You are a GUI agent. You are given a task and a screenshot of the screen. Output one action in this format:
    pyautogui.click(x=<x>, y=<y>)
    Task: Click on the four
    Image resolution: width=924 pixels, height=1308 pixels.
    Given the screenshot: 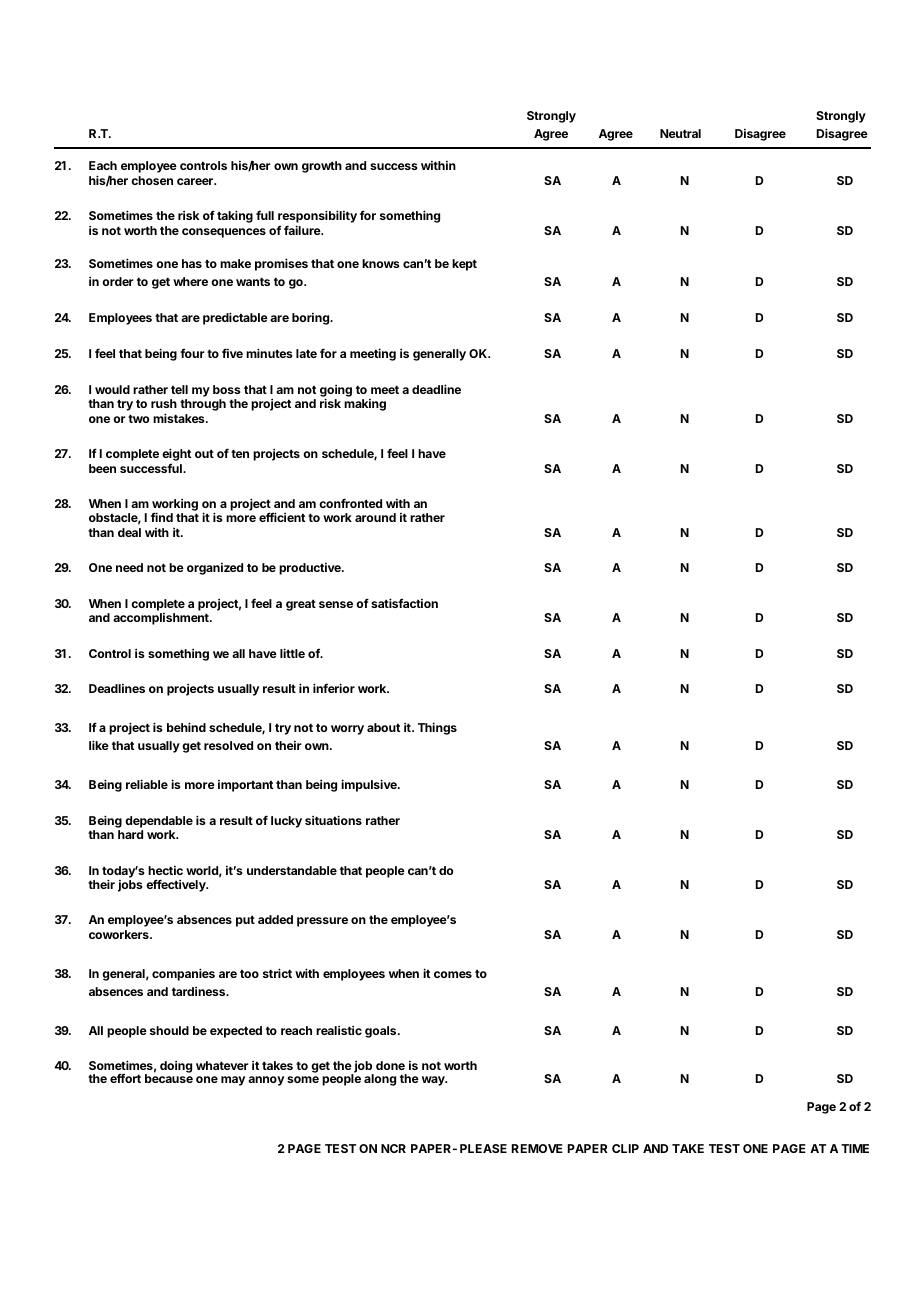 What is the action you would take?
    pyautogui.click(x=192, y=353)
